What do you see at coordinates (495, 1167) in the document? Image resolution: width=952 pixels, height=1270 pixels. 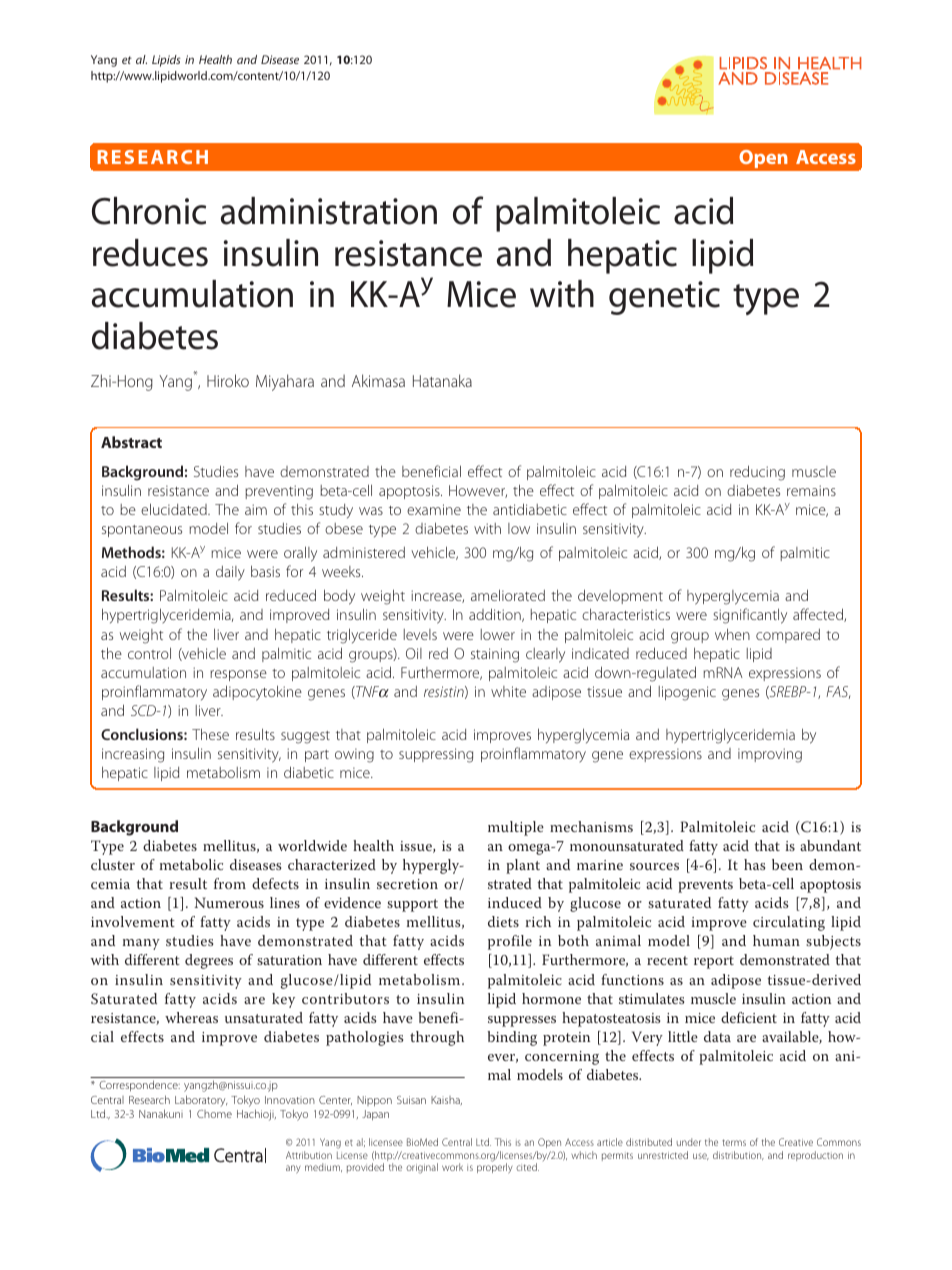 I see `properly` at bounding box center [495, 1167].
